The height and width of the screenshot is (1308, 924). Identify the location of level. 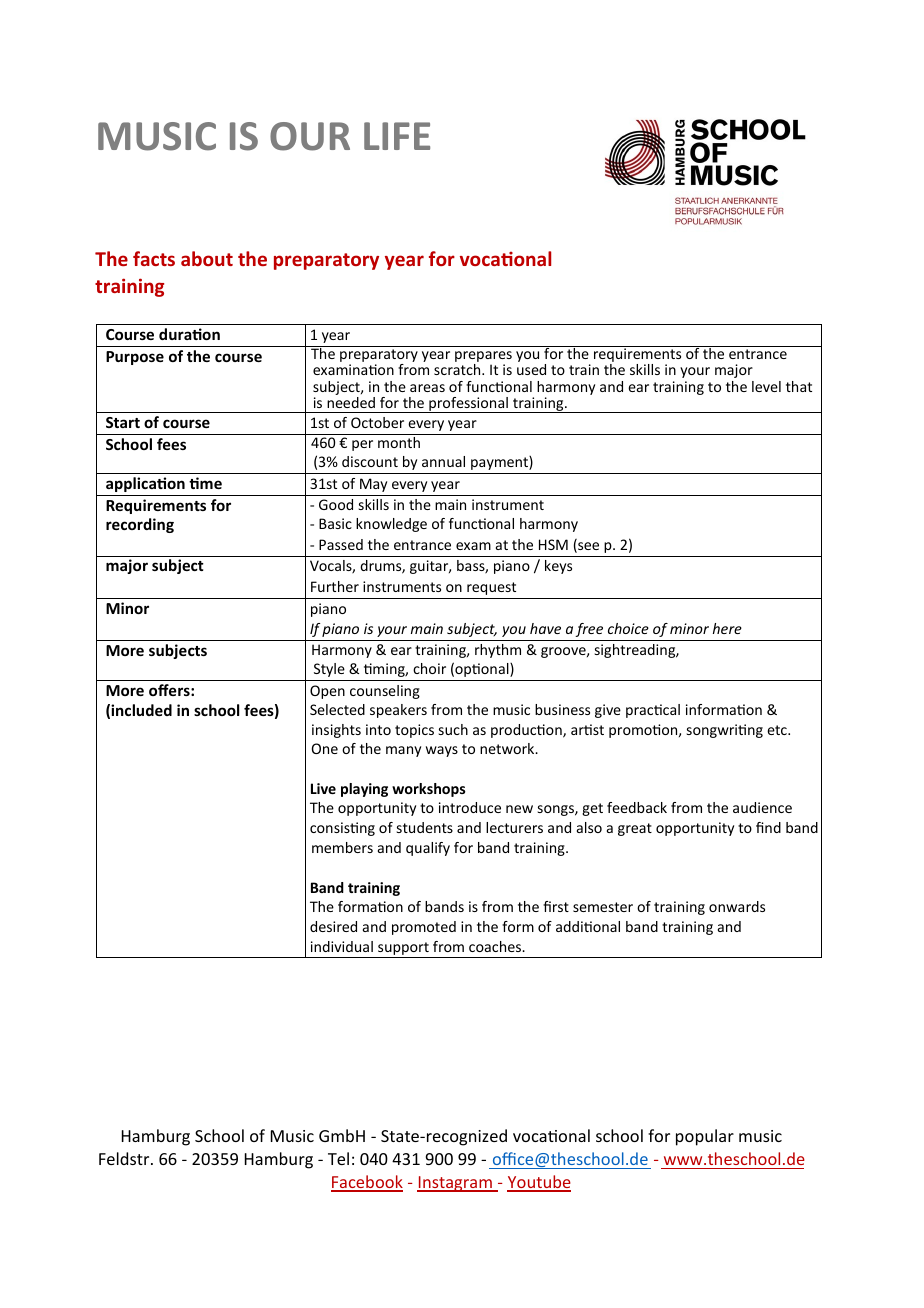
(766, 386).
